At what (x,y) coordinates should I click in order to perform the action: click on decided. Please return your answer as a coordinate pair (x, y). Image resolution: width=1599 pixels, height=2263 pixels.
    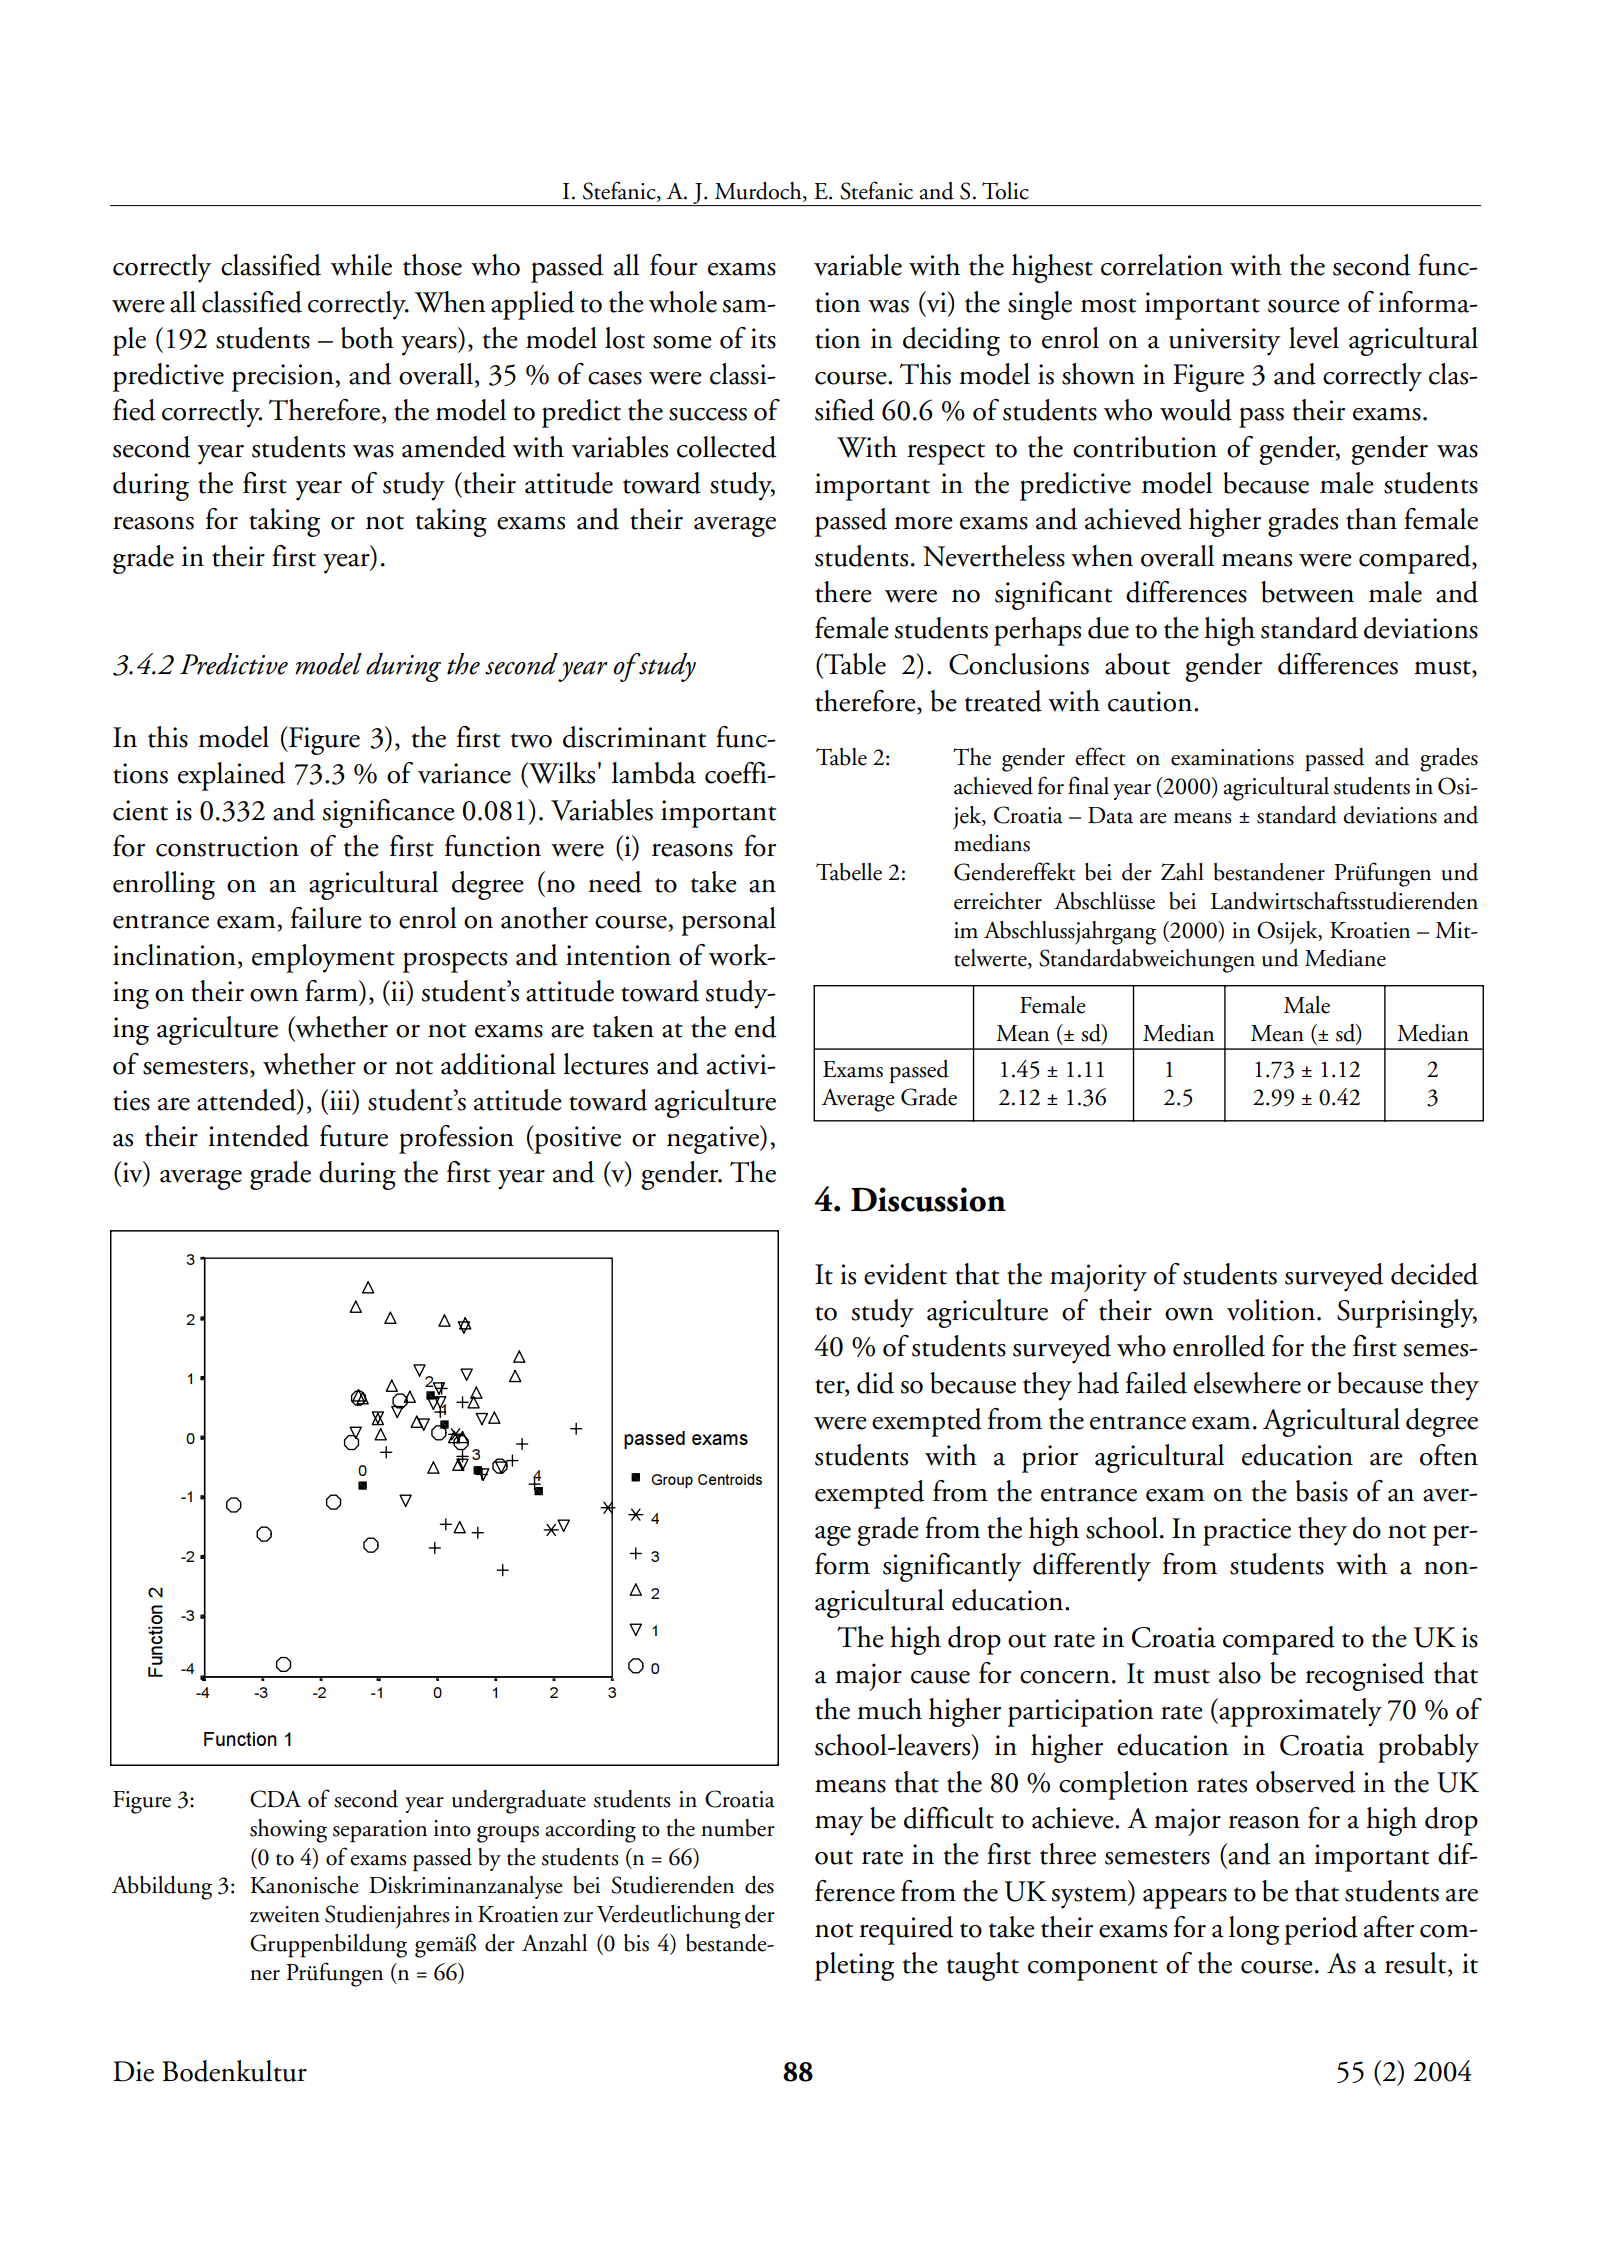
    Looking at the image, I should click on (1434, 1274).
